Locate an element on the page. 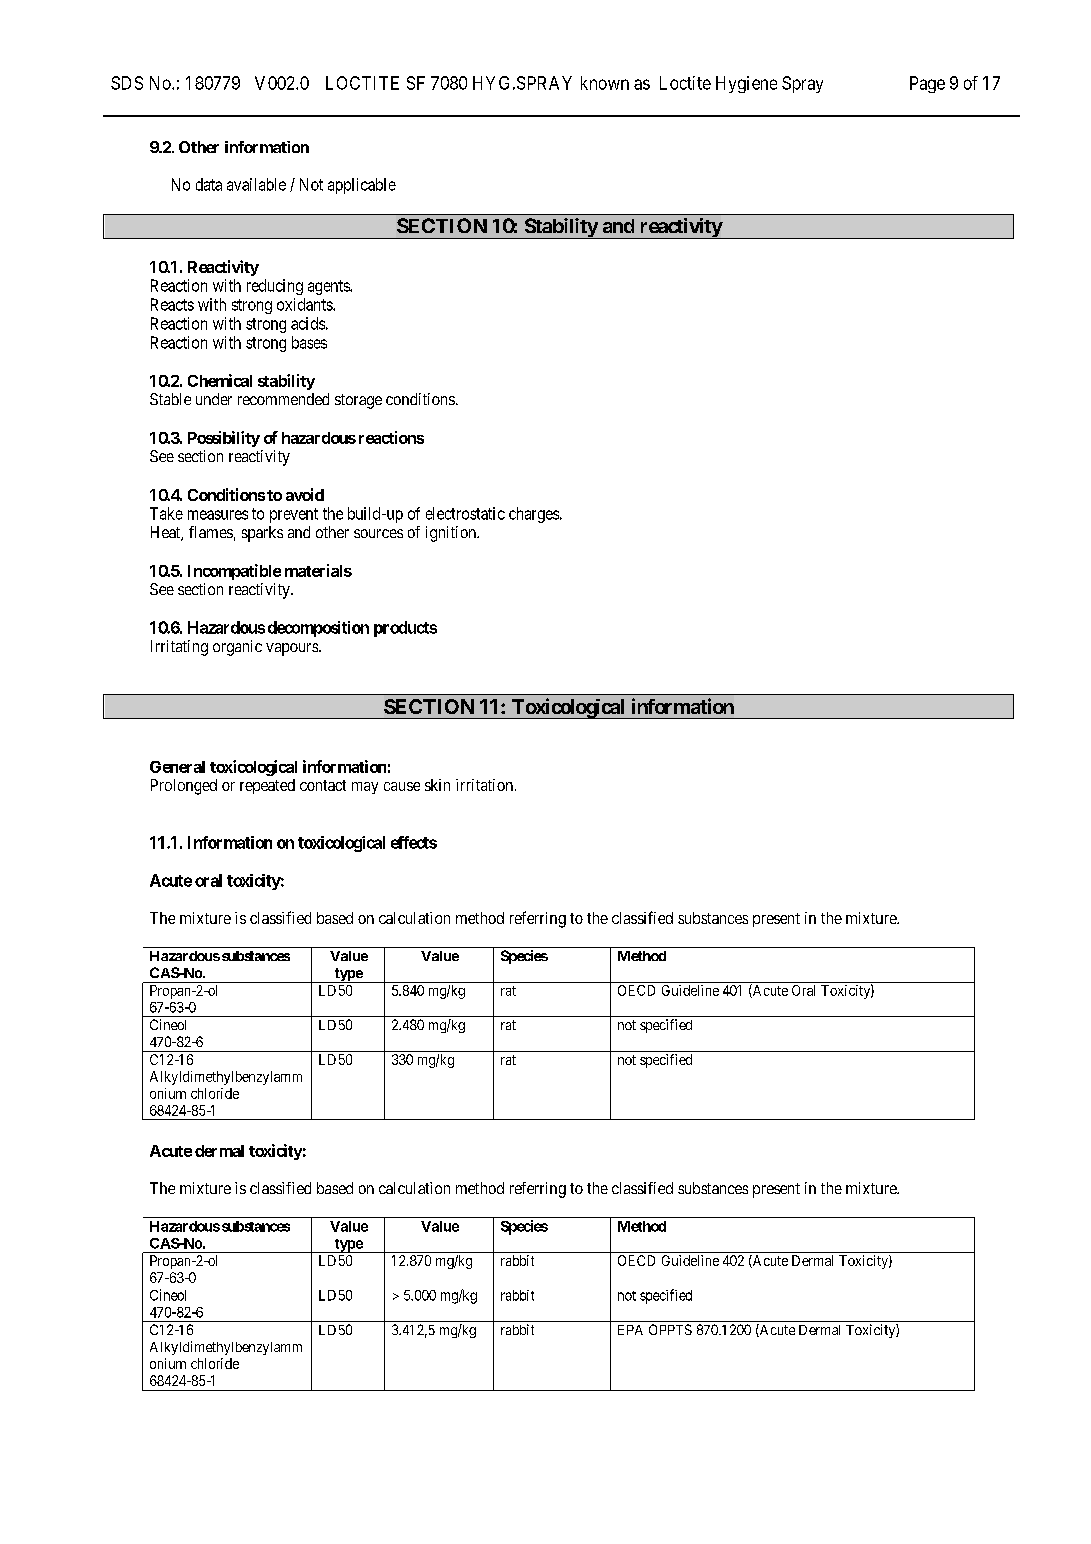  Hygiene is located at coordinates (746, 84).
